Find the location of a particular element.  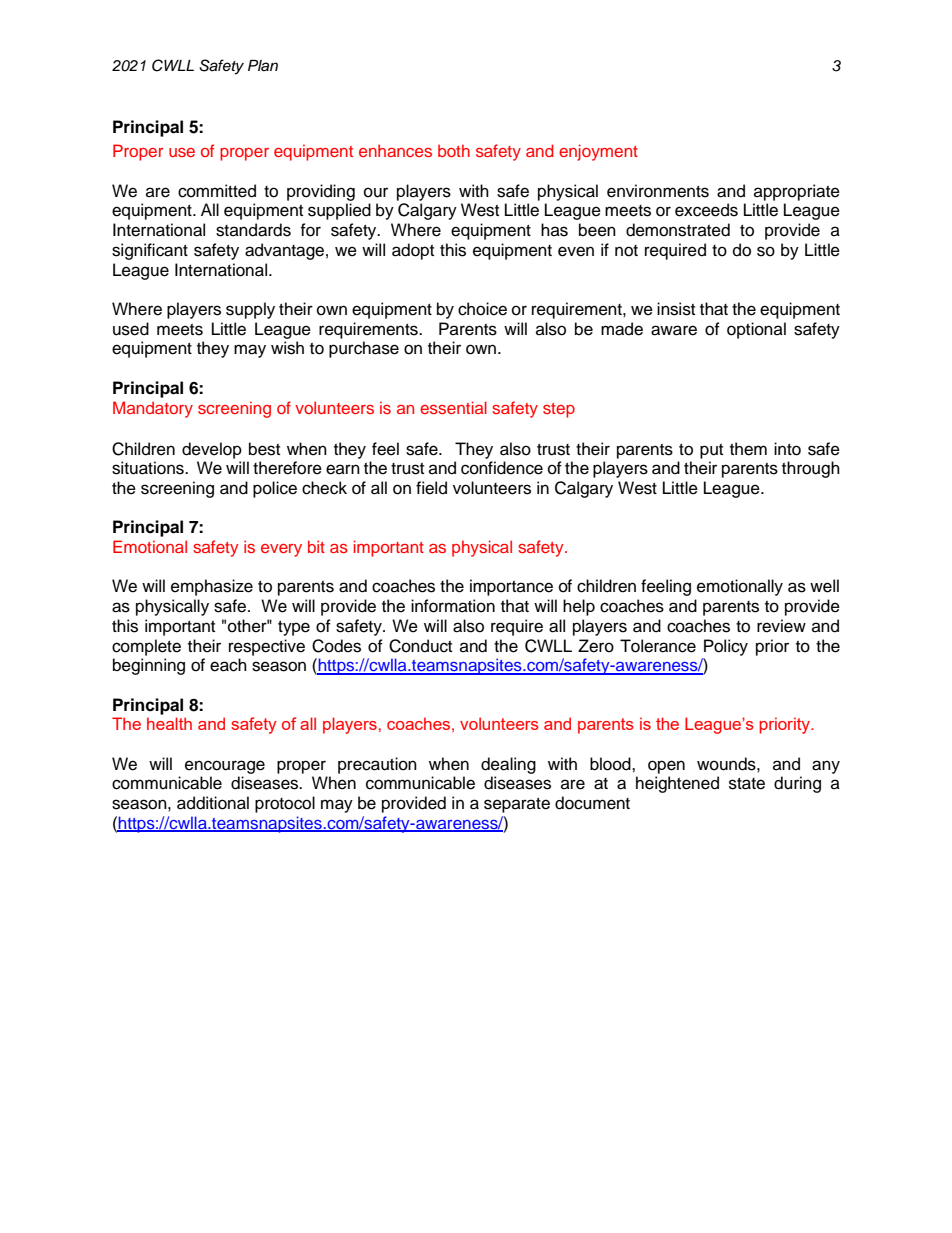

optional is located at coordinates (756, 330).
